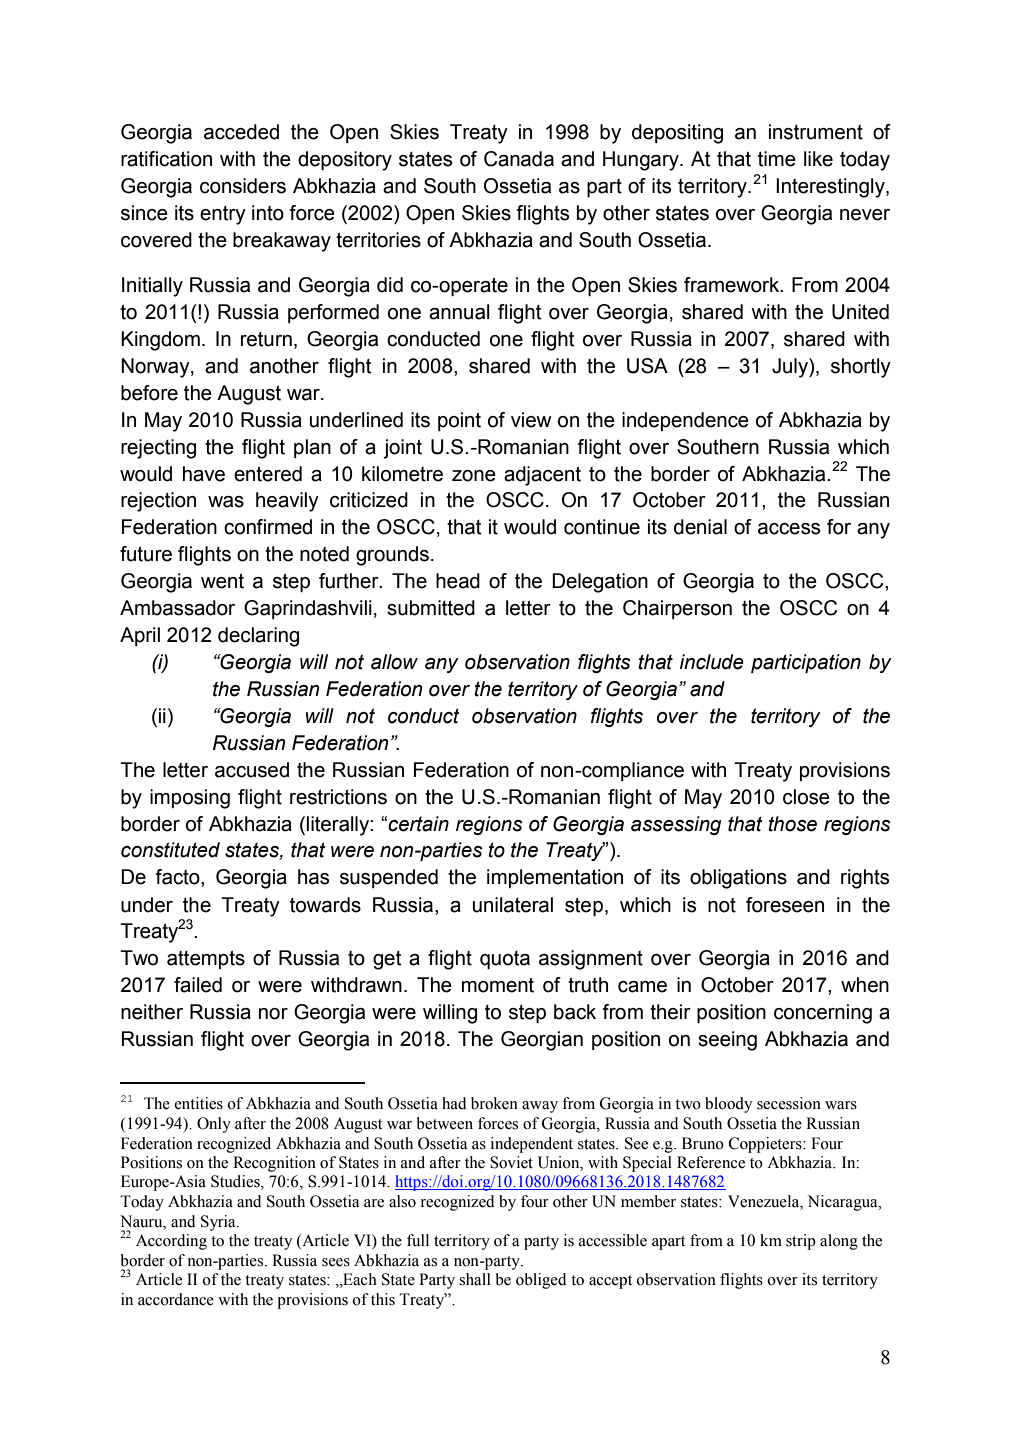 The width and height of the screenshot is (1011, 1429). I want to click on independence, so click(685, 421).
